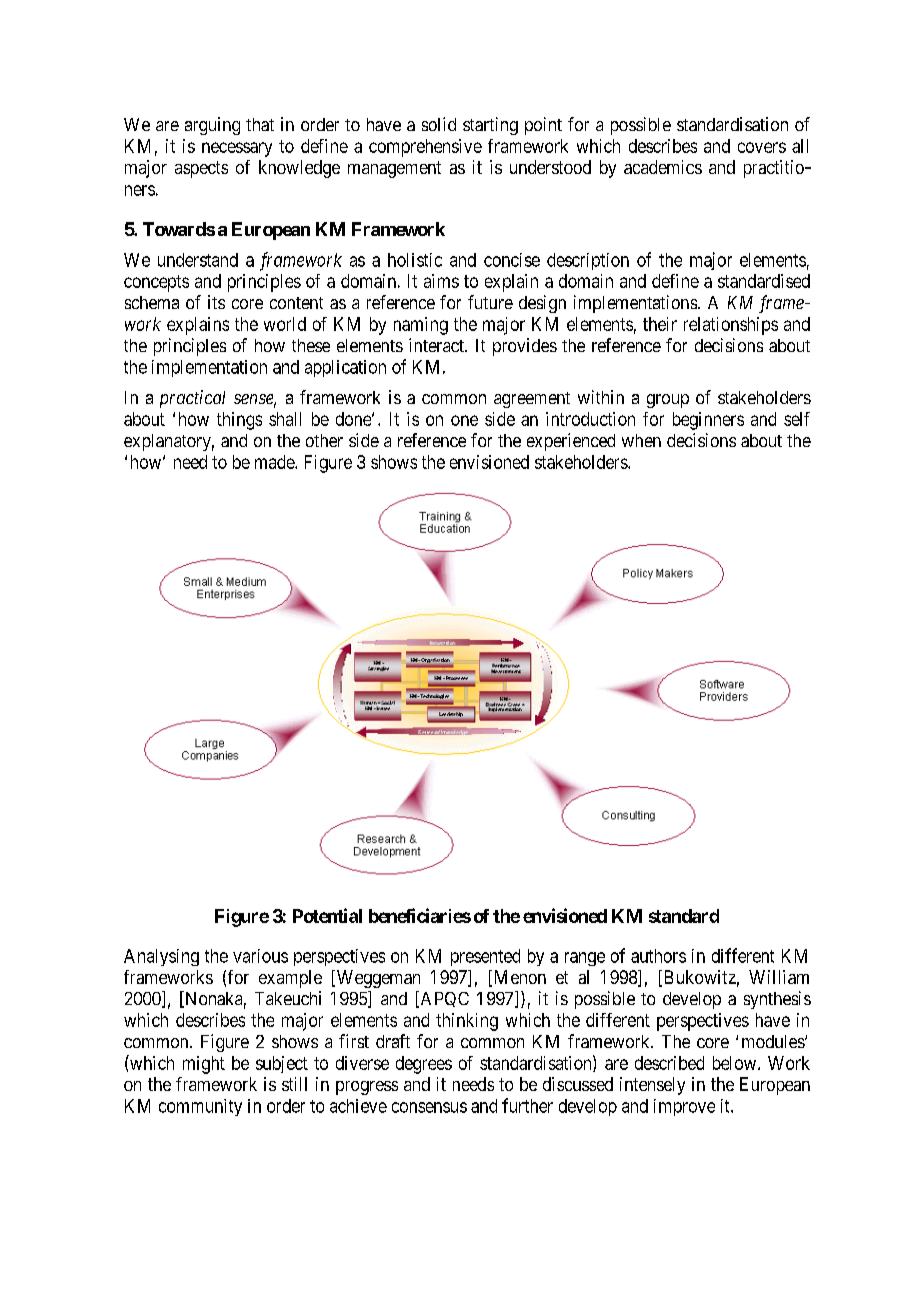  I want to click on improve, so click(684, 1107).
